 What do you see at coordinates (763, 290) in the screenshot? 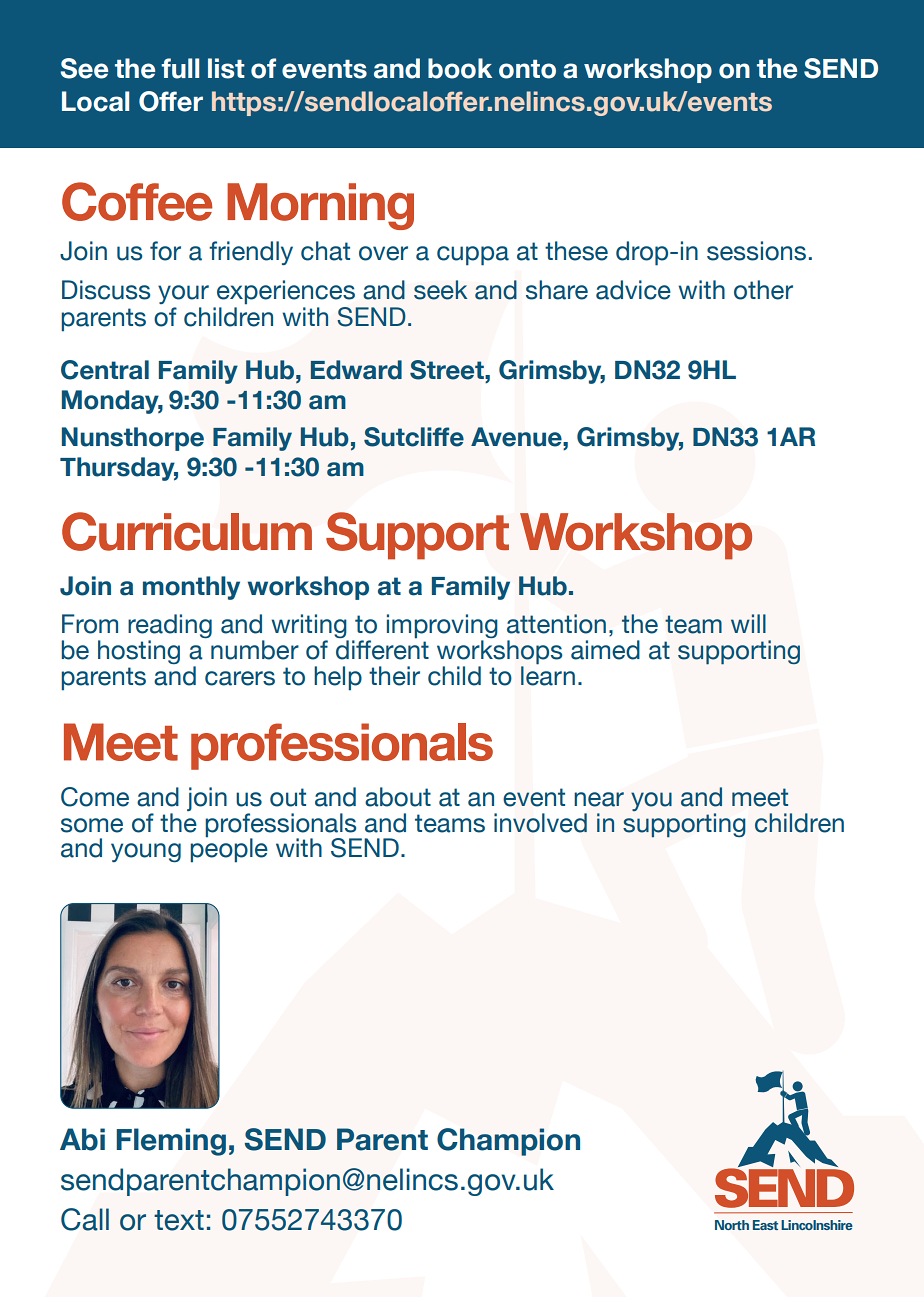
I see `other` at bounding box center [763, 290].
